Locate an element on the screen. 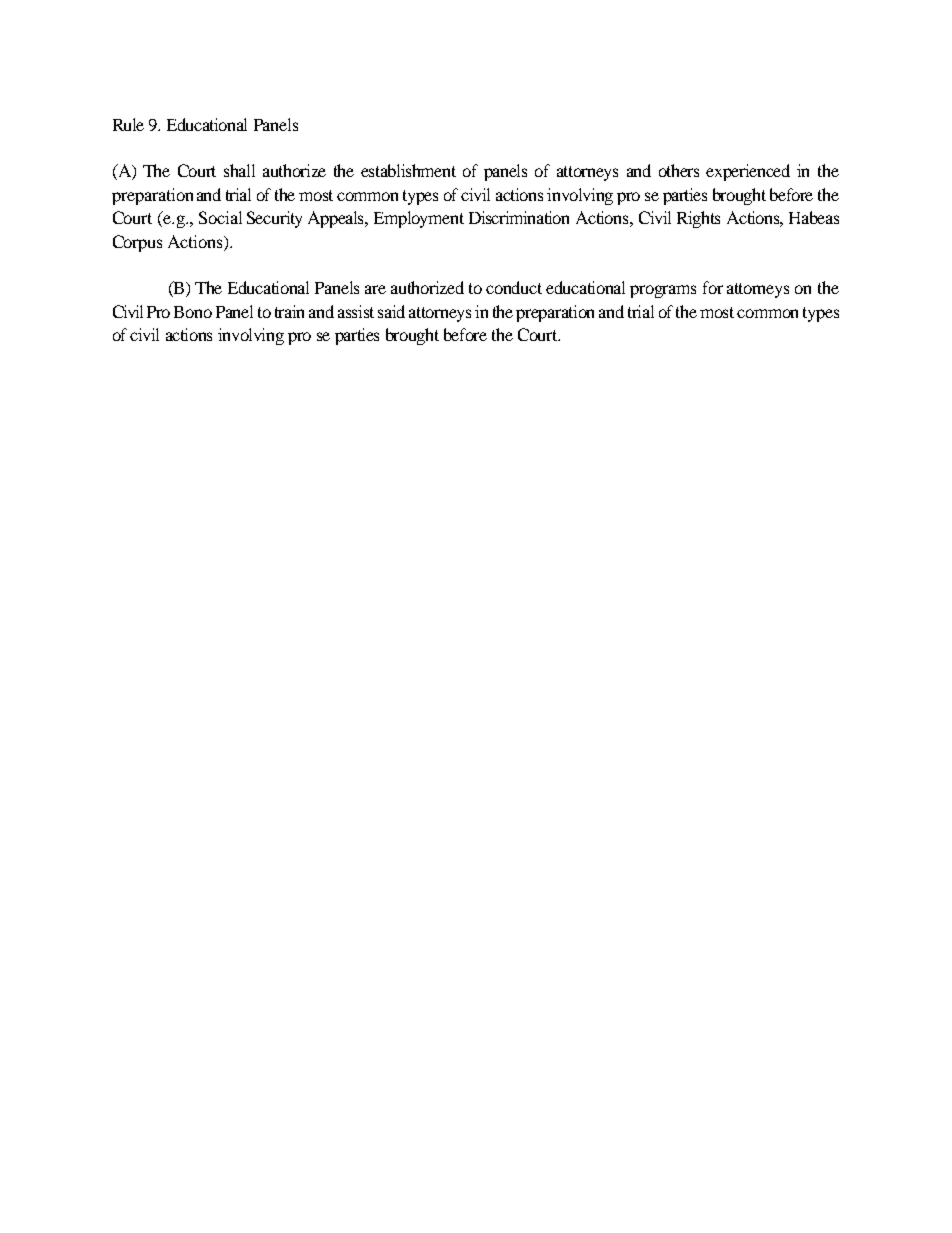 This screenshot has height=1233, width=952. programs is located at coordinates (663, 291).
